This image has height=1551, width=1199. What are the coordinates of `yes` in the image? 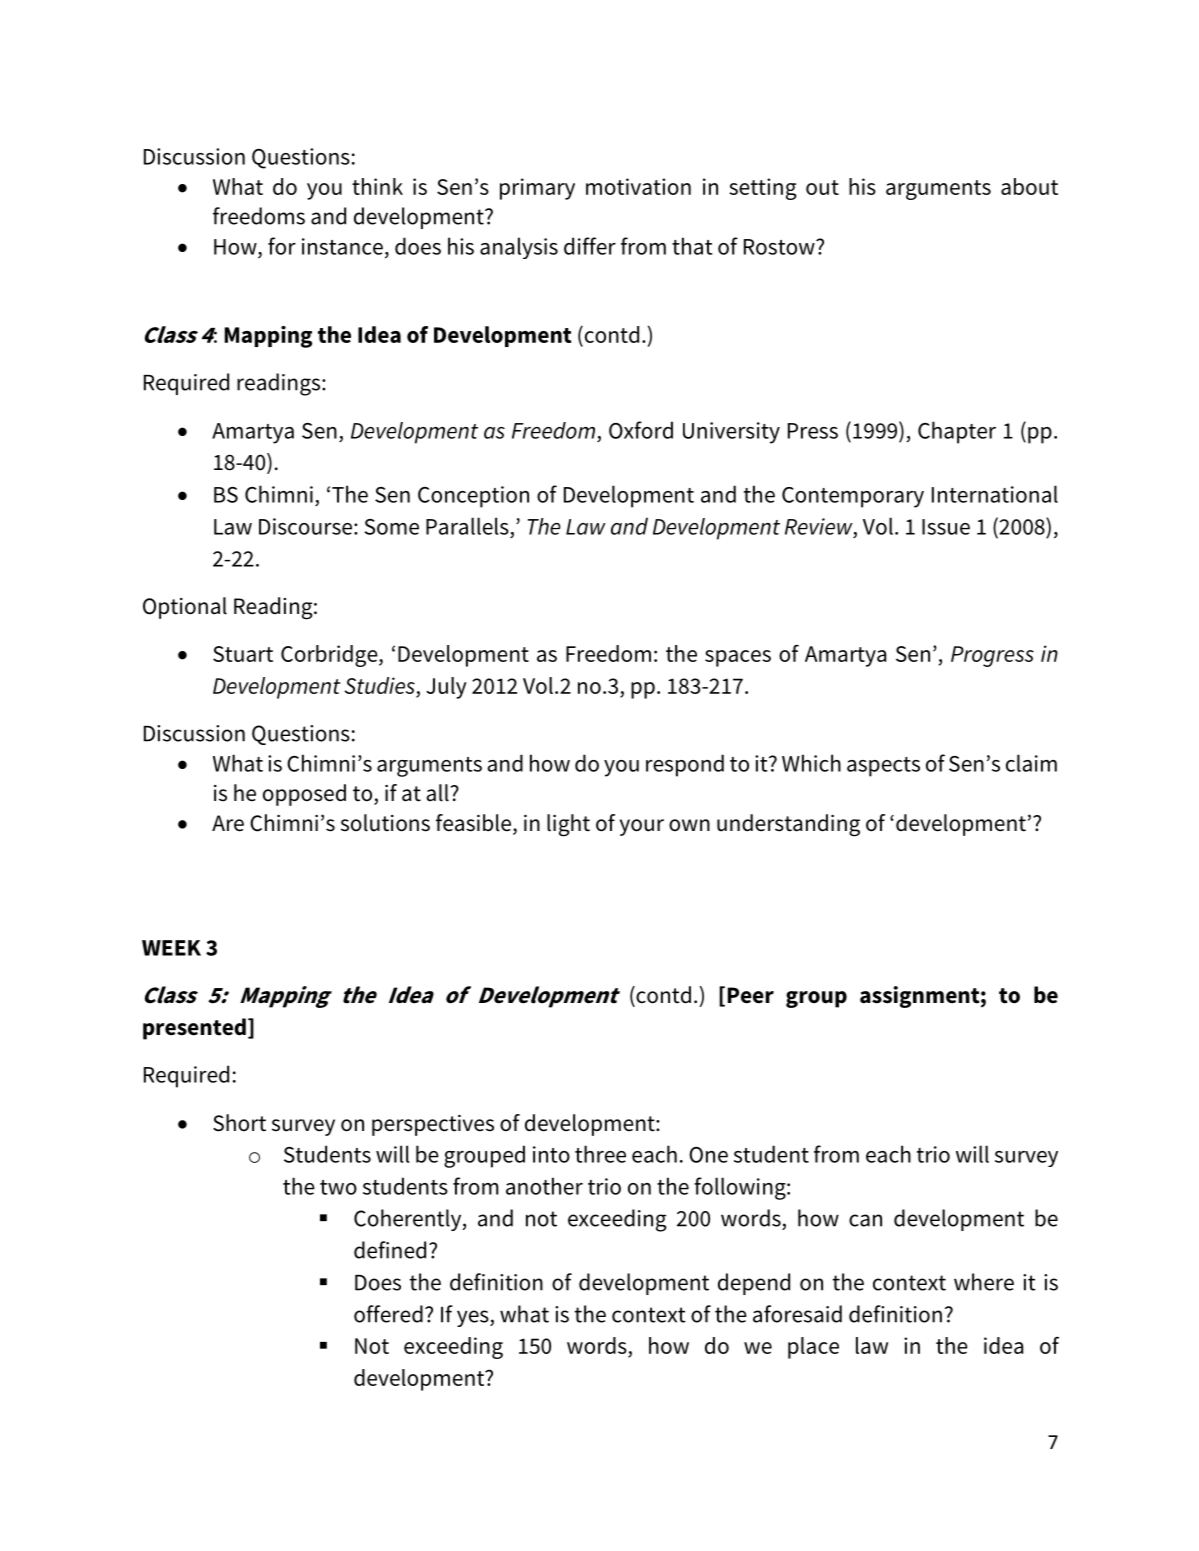 It's located at (474, 1318).
